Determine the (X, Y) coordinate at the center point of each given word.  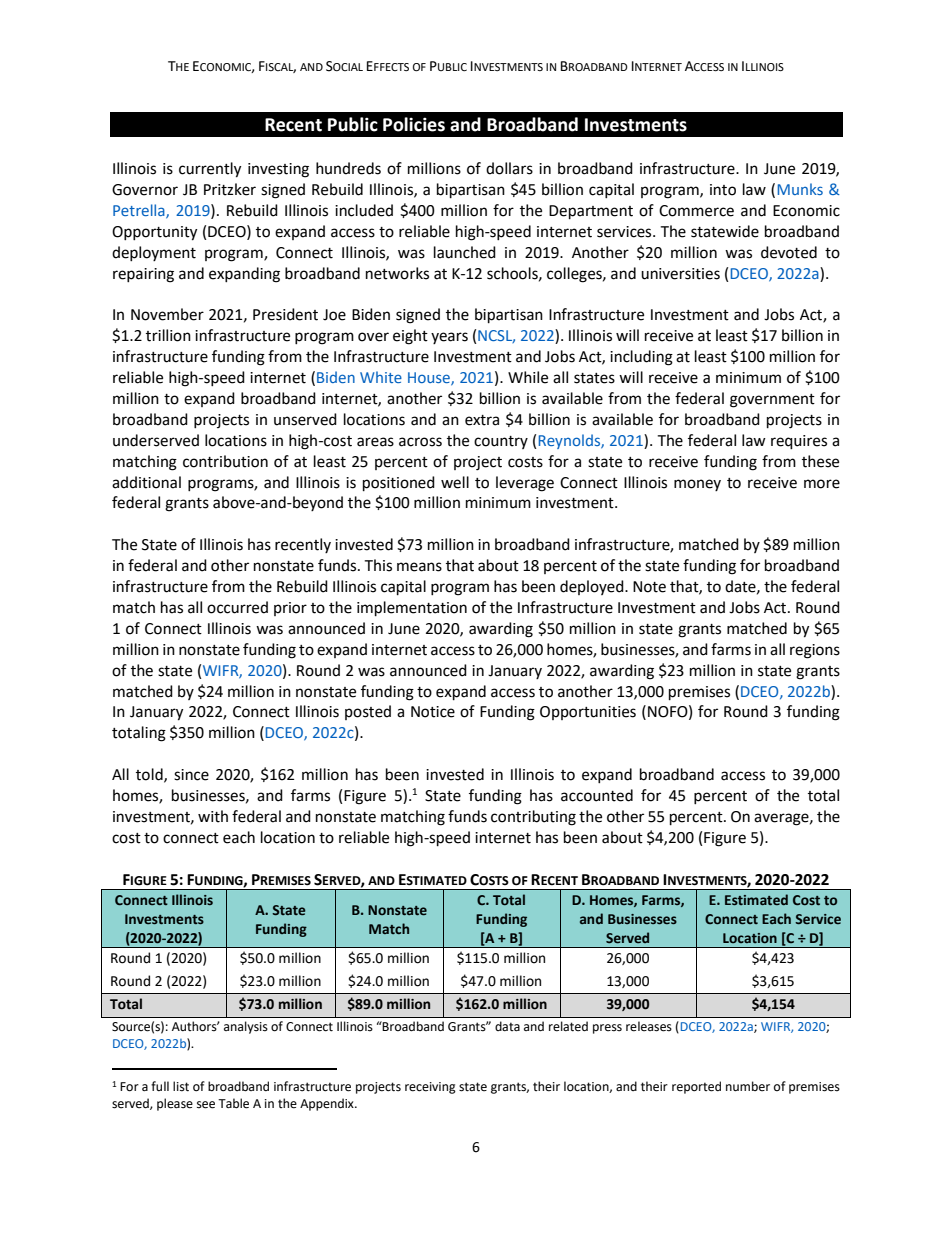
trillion (168, 335)
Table (233, 1103)
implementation (412, 609)
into (723, 190)
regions (815, 651)
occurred (237, 607)
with (213, 816)
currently (210, 170)
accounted (597, 795)
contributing (533, 818)
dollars (509, 168)
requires (799, 442)
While (528, 377)
